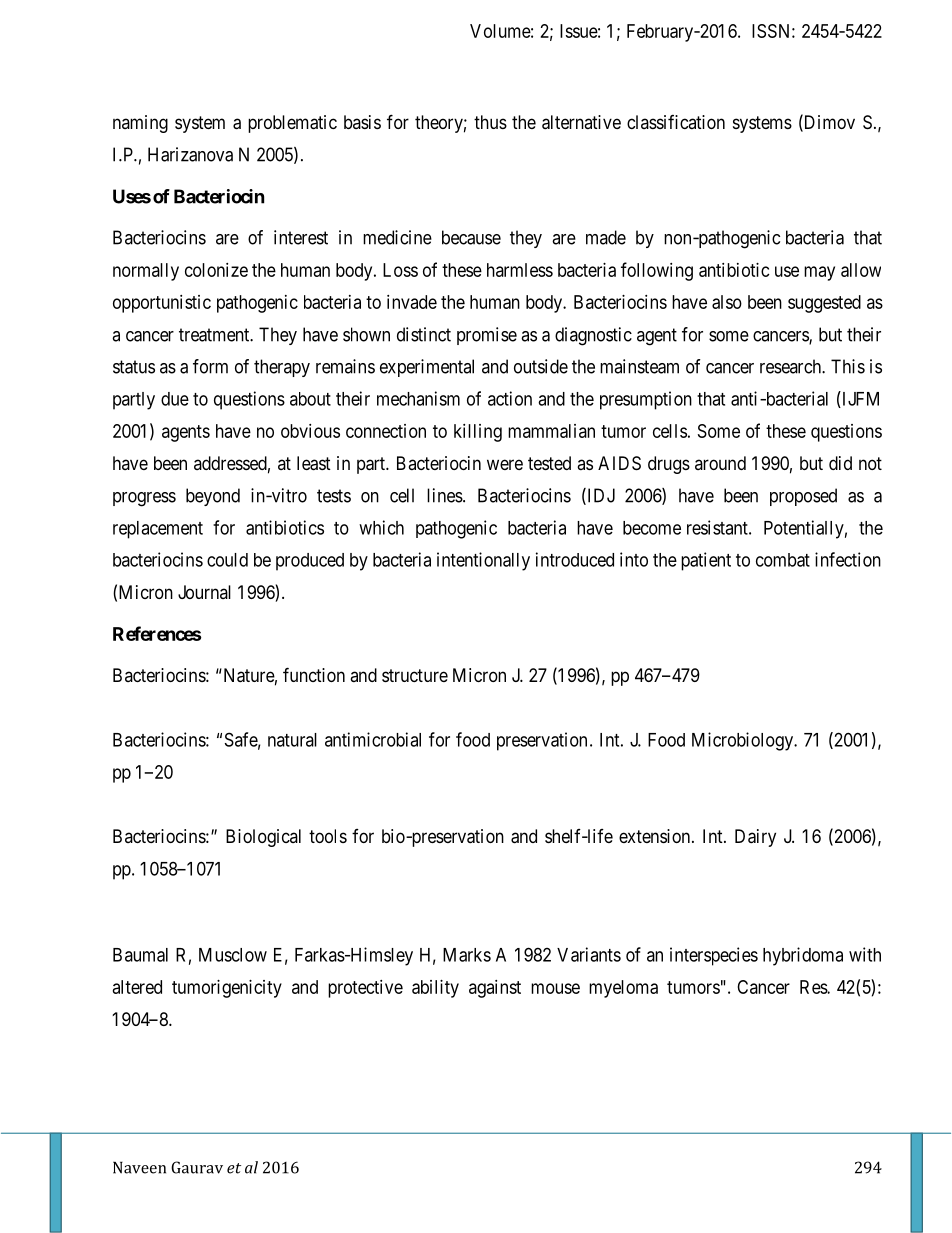 This image has width=952, height=1233. What do you see at coordinates (490, 122) in the image?
I see `thus` at bounding box center [490, 122].
